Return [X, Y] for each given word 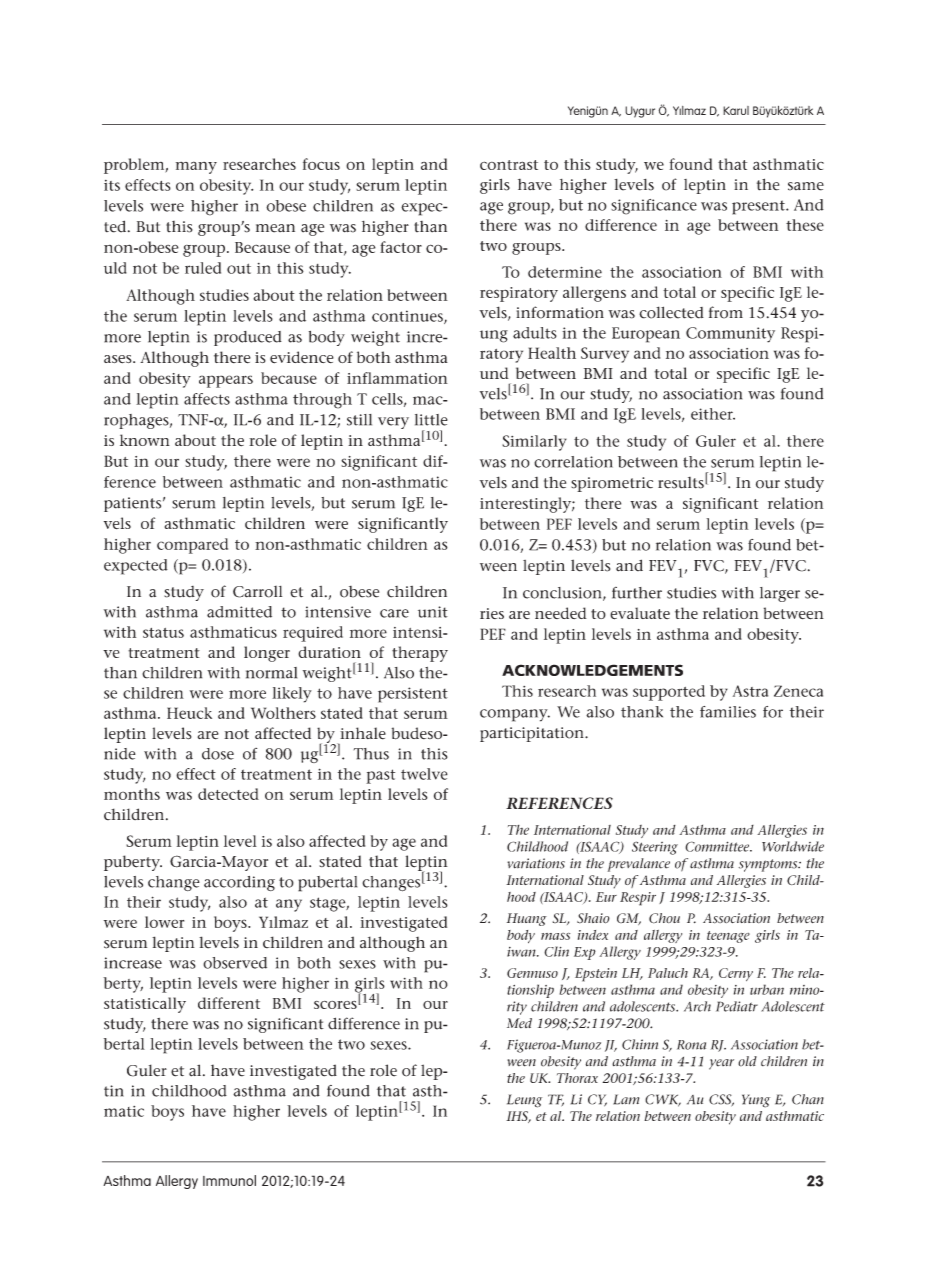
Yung [756, 1101]
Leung [524, 1101]
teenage [728, 937]
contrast [509, 165]
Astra [750, 691]
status [163, 633]
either [713, 414]
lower [164, 922]
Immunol [229, 1180]
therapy [420, 654]
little [431, 420]
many [196, 167]
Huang [527, 919]
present [759, 207]
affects [207, 399]
